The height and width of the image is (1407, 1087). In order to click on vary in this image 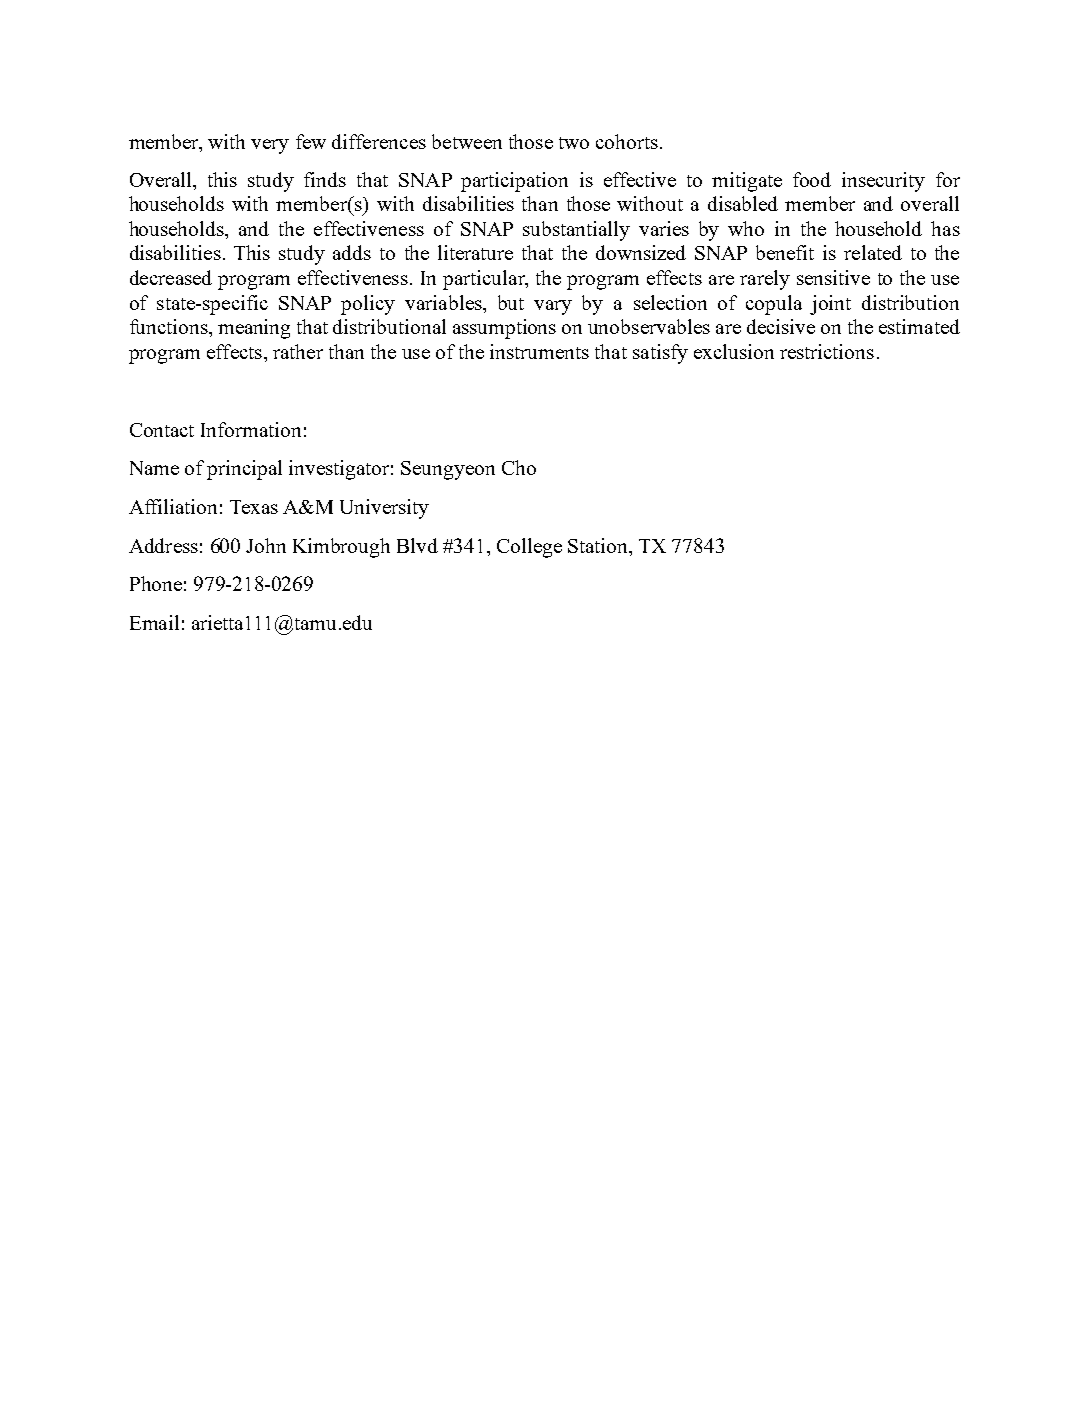, I will do `click(553, 307)`.
